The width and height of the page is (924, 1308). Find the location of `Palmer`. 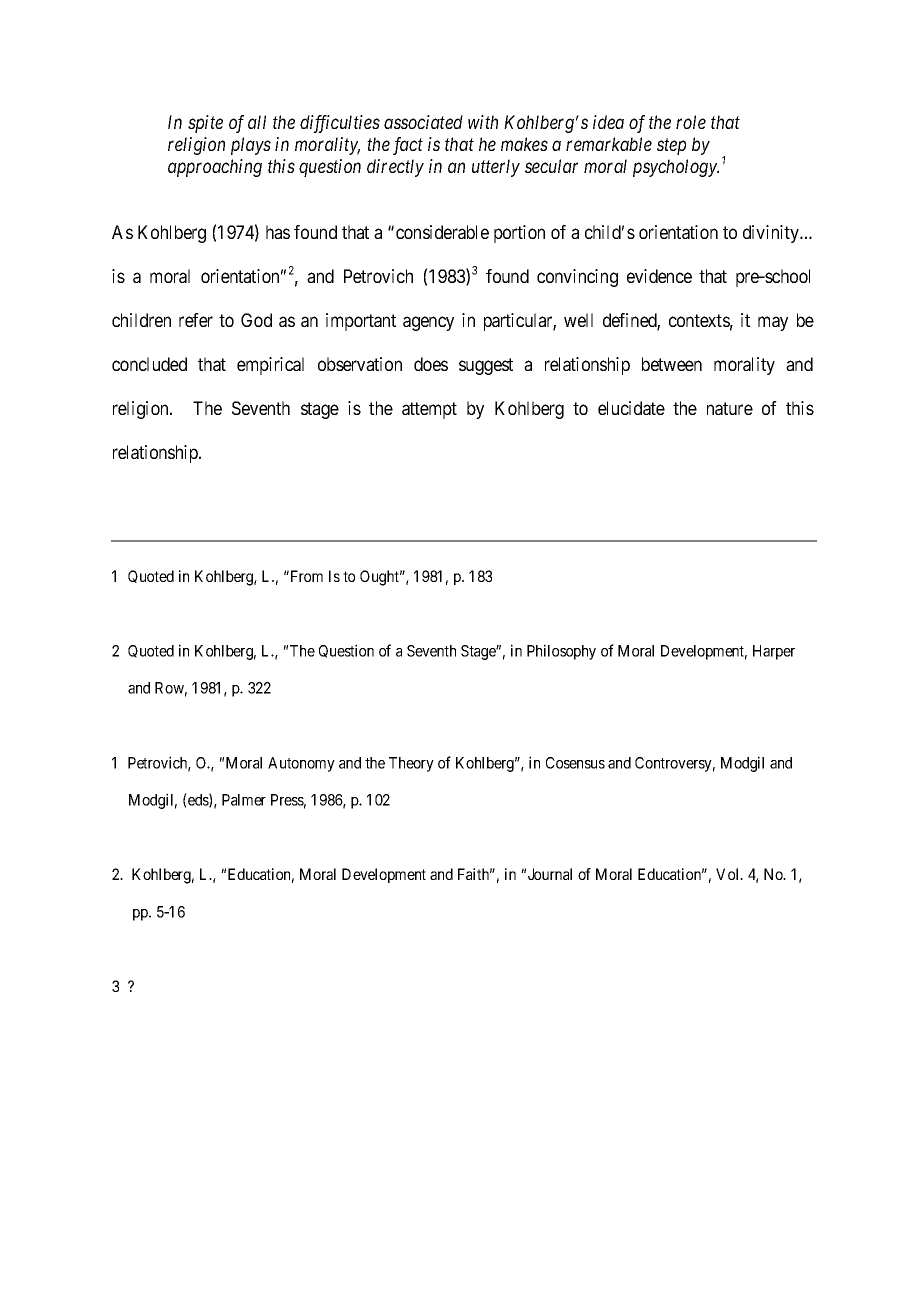

Palmer is located at coordinates (244, 800).
